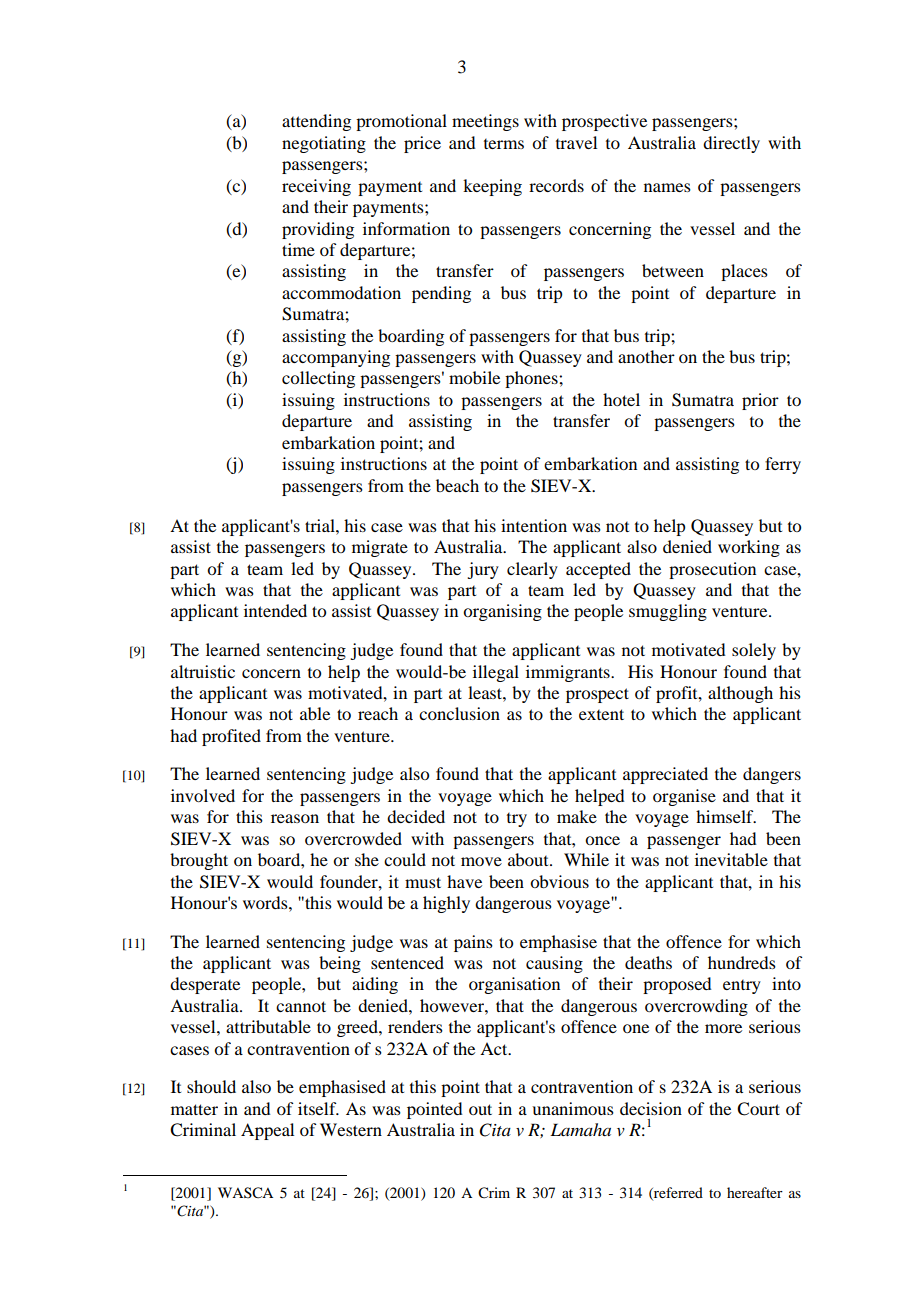 This document has width=924, height=1308. I want to click on directly, so click(731, 144).
